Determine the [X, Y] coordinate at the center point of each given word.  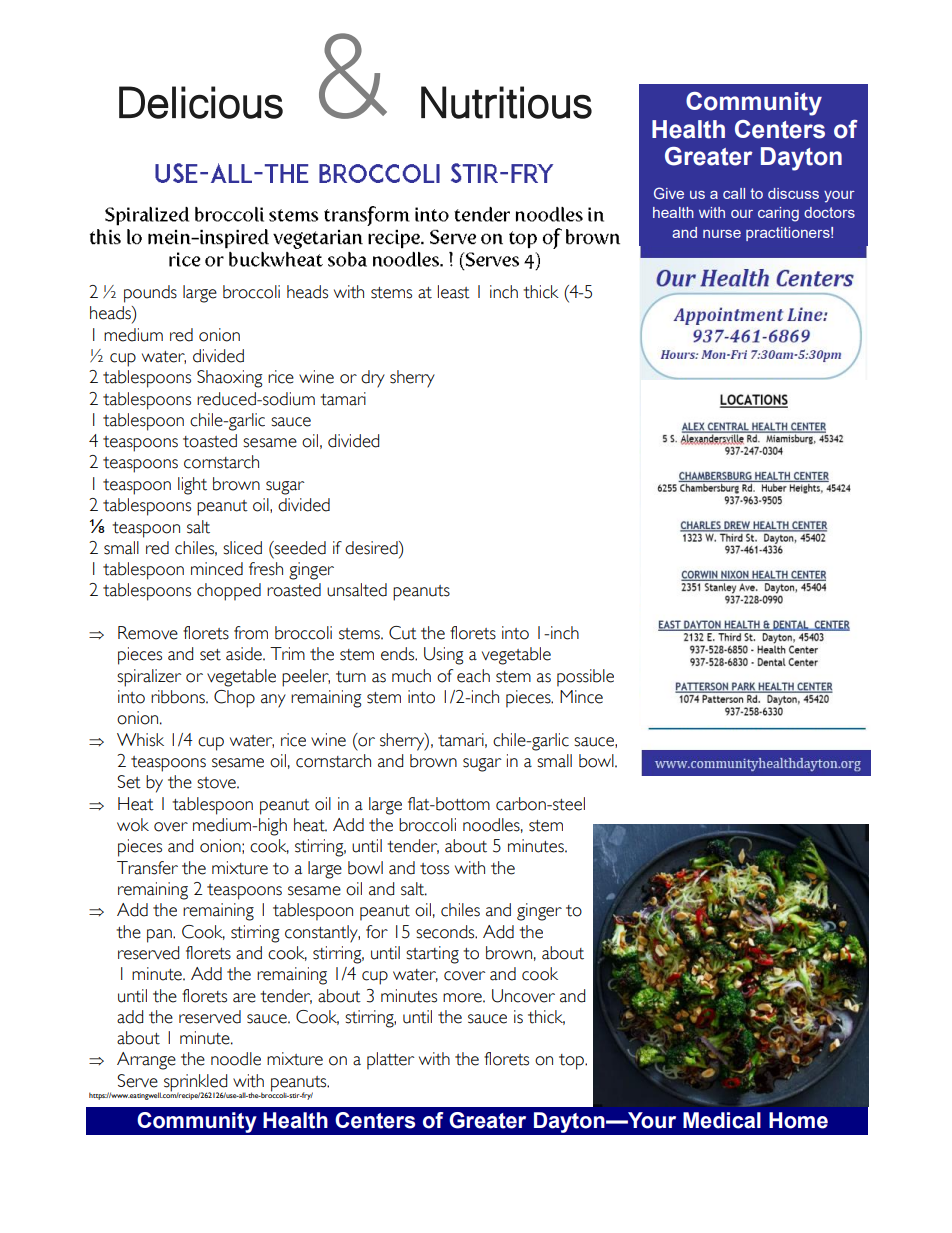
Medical [722, 1120]
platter [391, 1061]
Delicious [201, 102]
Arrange [146, 1061]
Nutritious [506, 102]
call [734, 193]
